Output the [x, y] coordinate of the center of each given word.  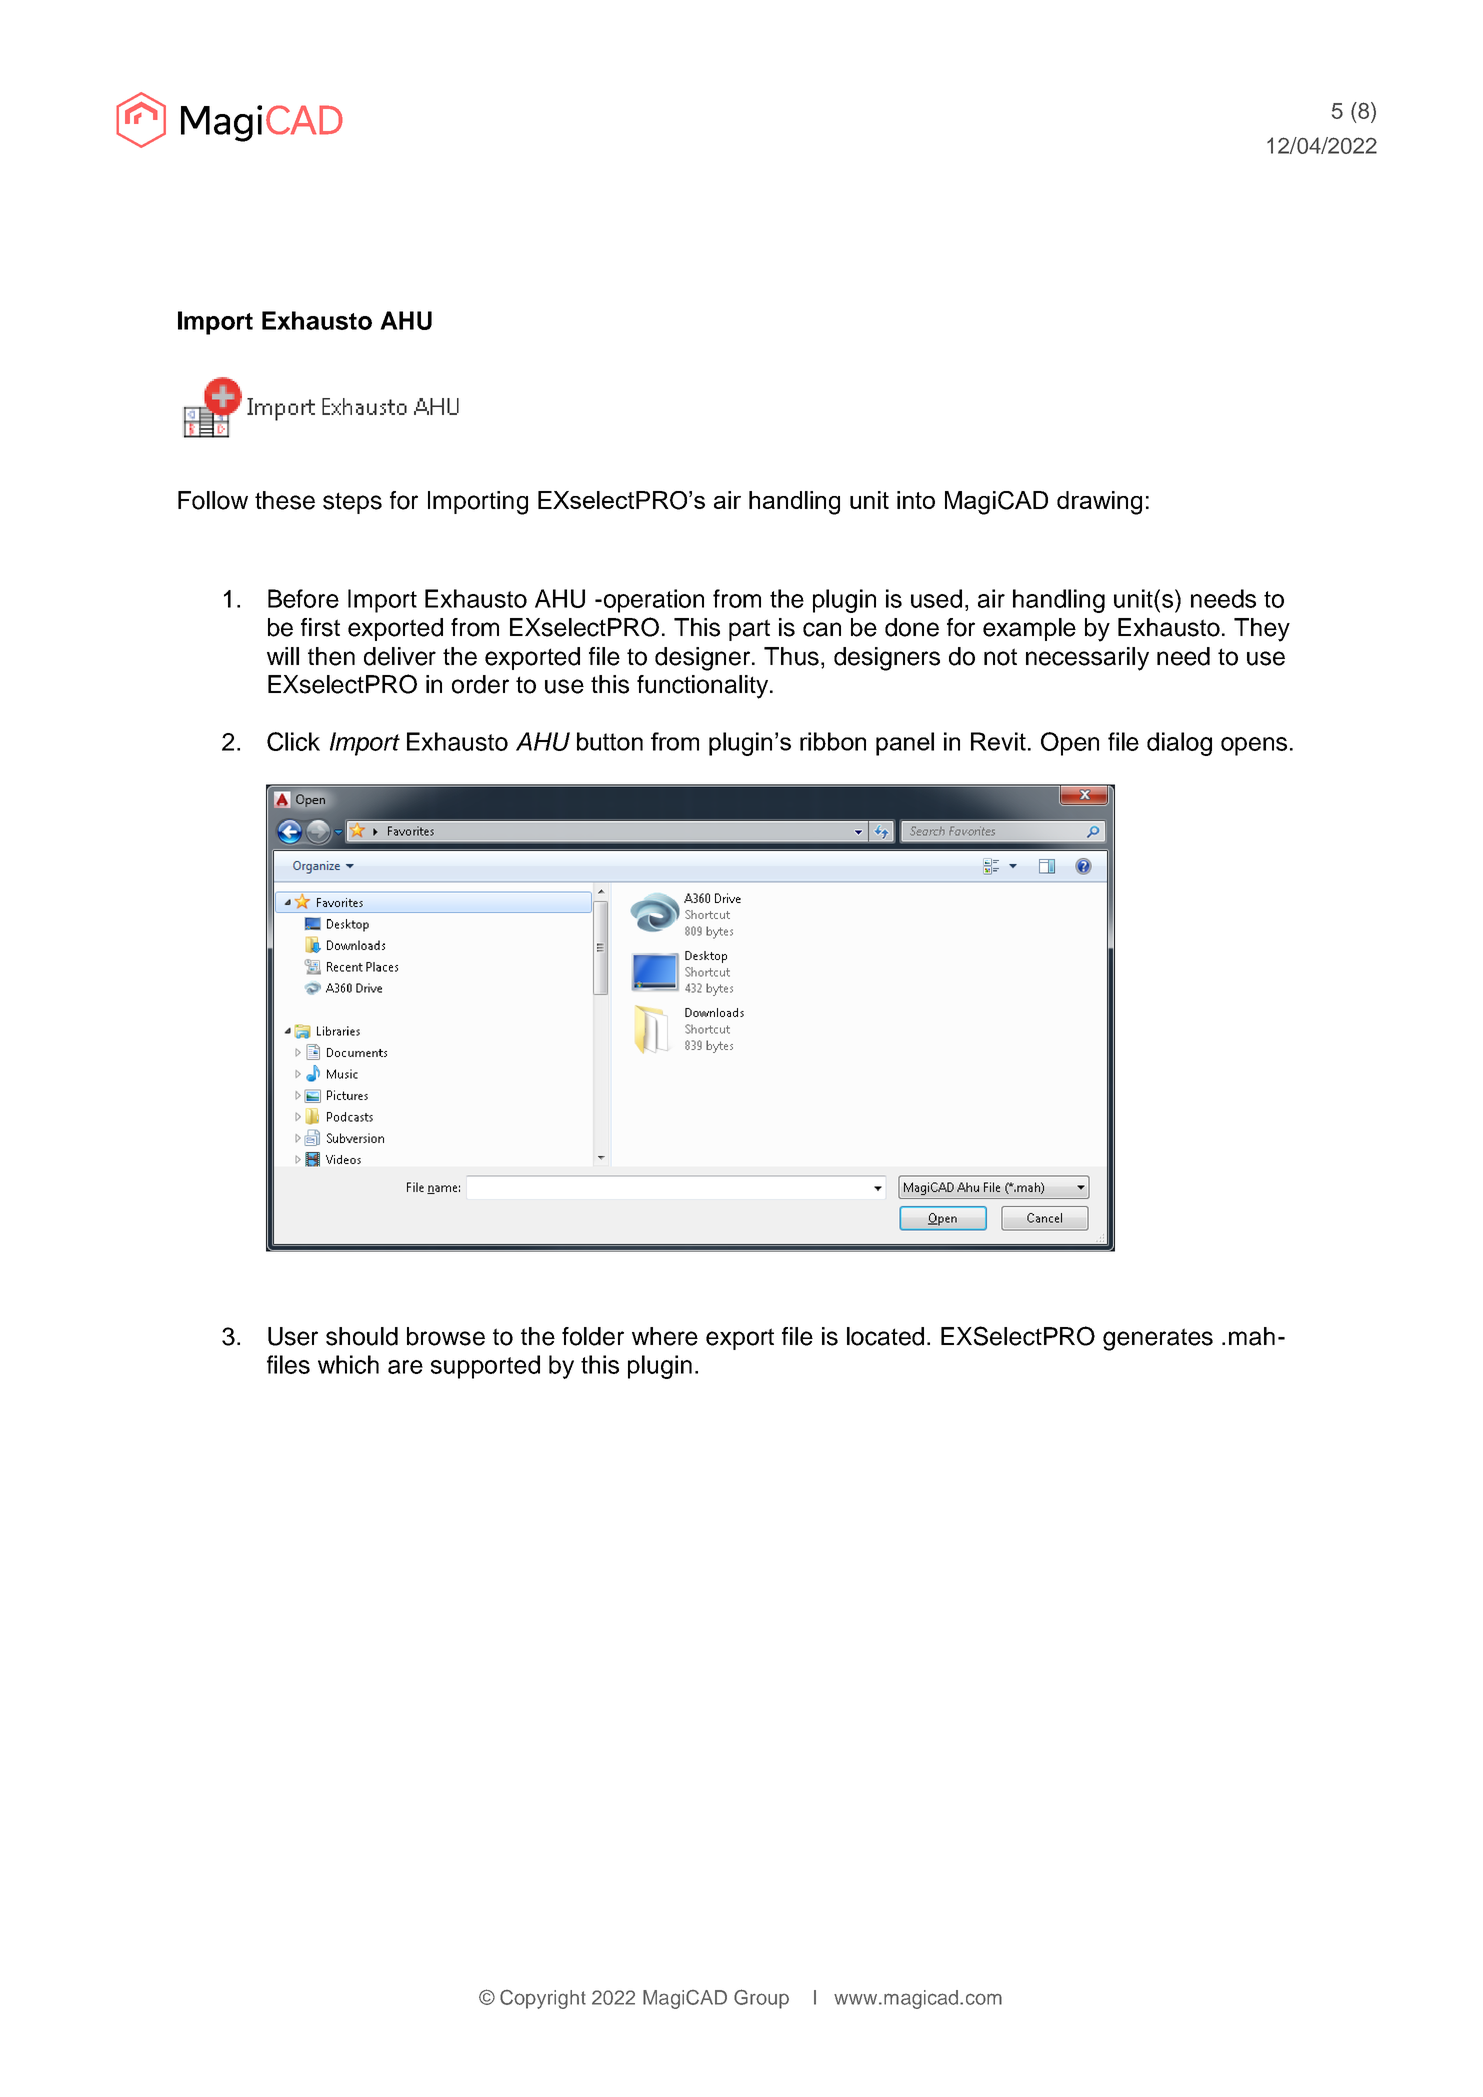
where [665, 1336]
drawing [1099, 503]
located [885, 1336]
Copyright [543, 1999]
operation [652, 601]
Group [761, 1999]
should [362, 1336]
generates [1158, 1339]
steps [352, 503]
